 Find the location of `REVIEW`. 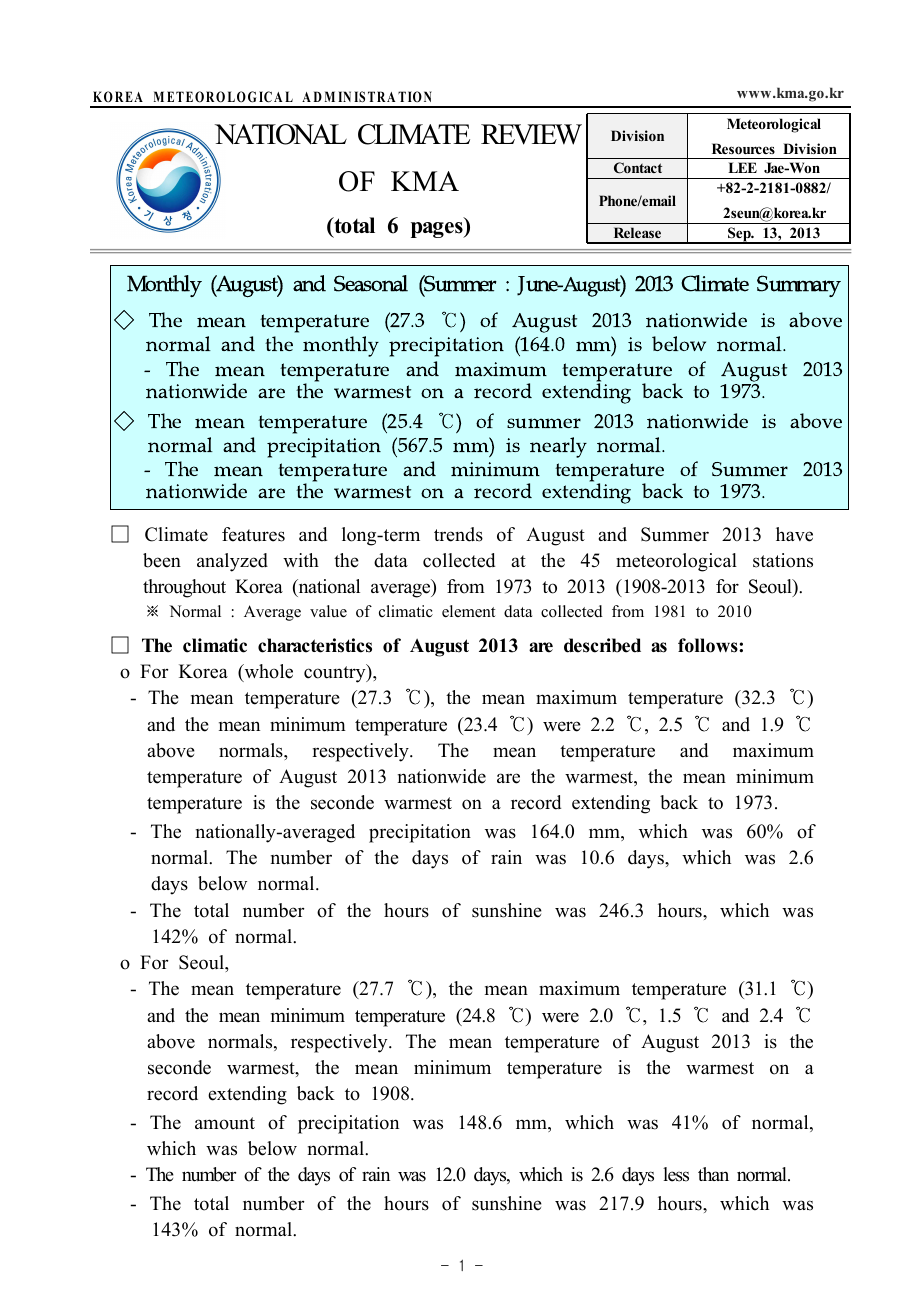

REVIEW is located at coordinates (531, 134).
